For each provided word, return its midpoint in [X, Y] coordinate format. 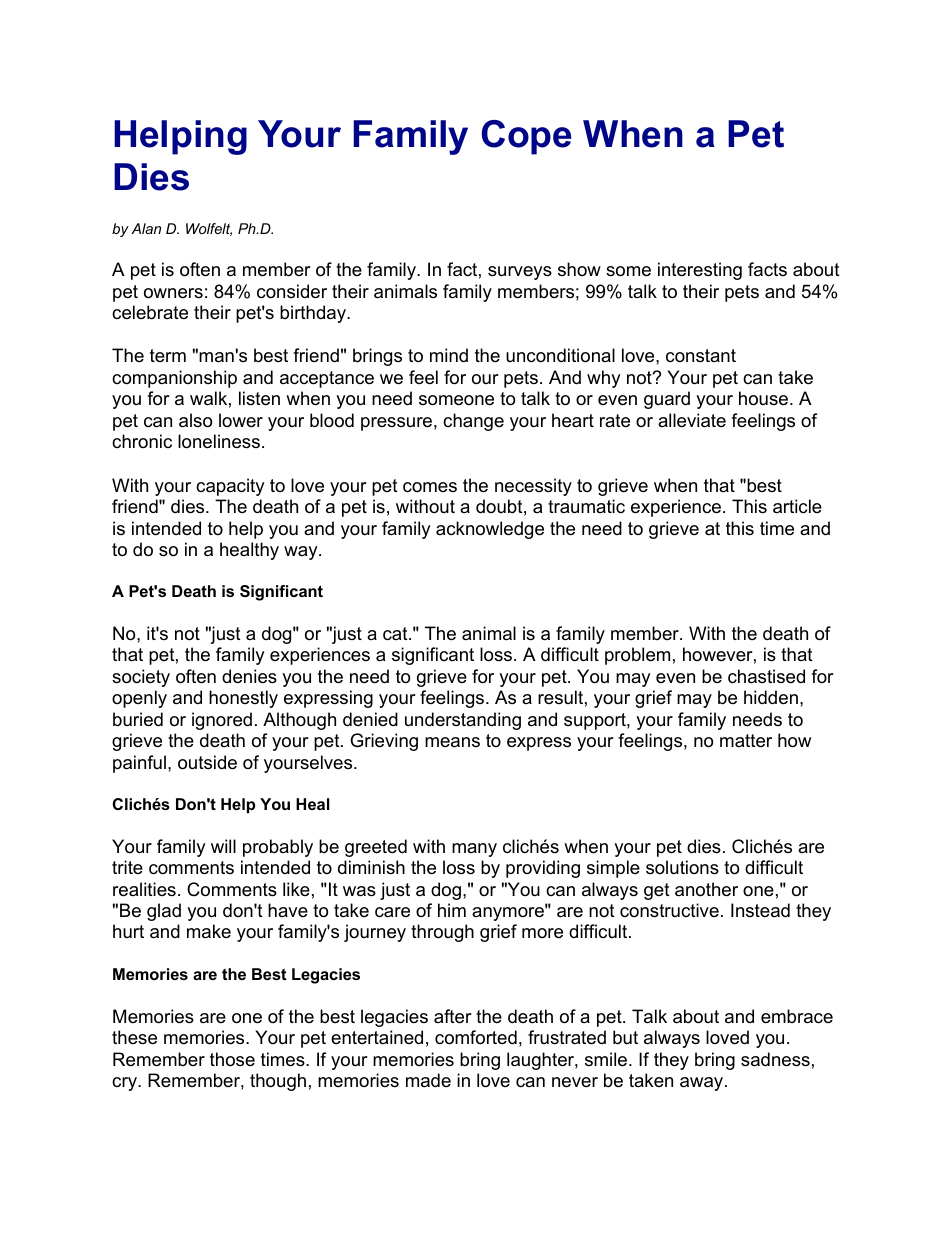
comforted [476, 1037]
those [232, 1059]
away [703, 1084]
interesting [700, 271]
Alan [146, 228]
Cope [526, 137]
